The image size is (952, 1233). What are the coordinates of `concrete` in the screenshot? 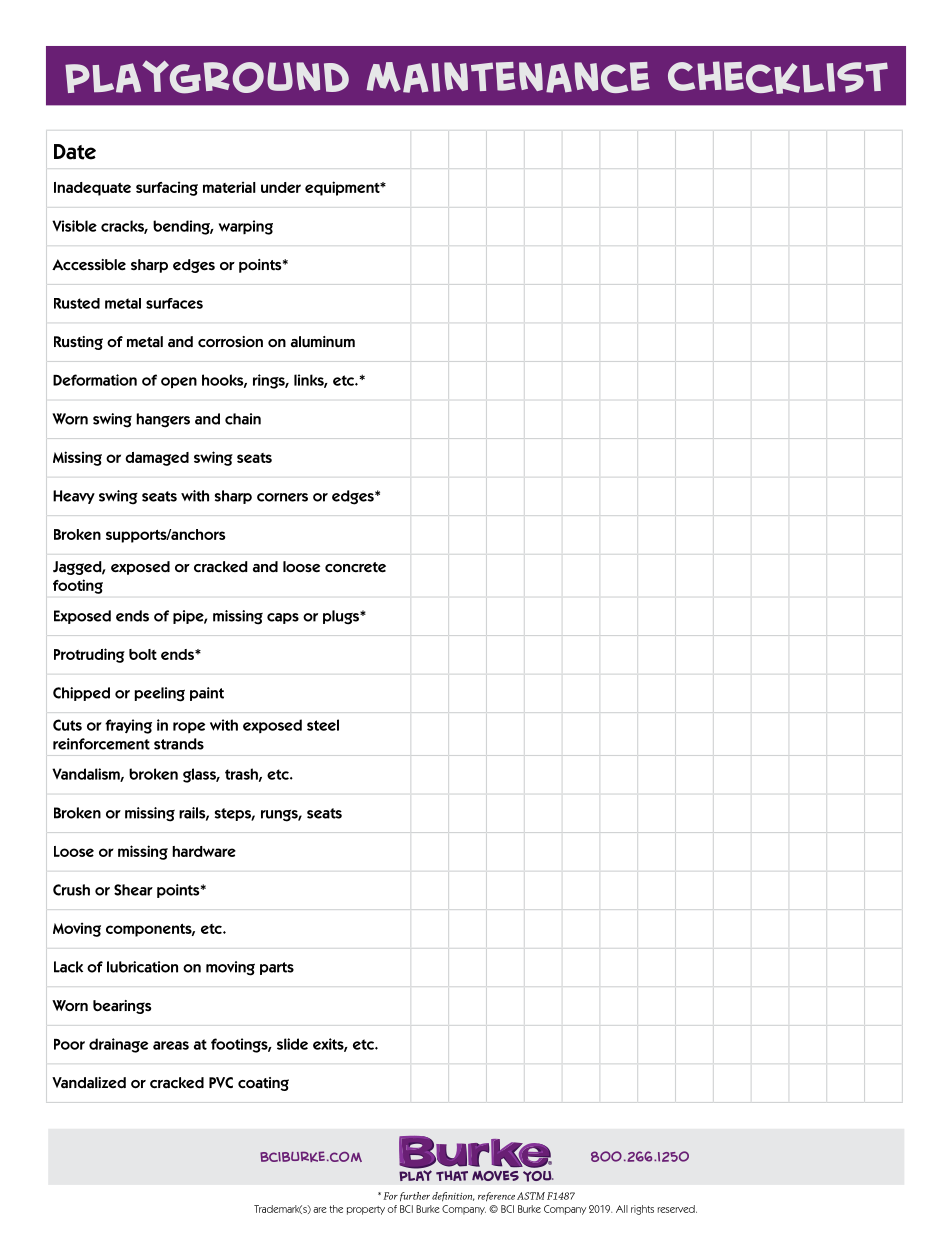 It's located at (355, 567).
